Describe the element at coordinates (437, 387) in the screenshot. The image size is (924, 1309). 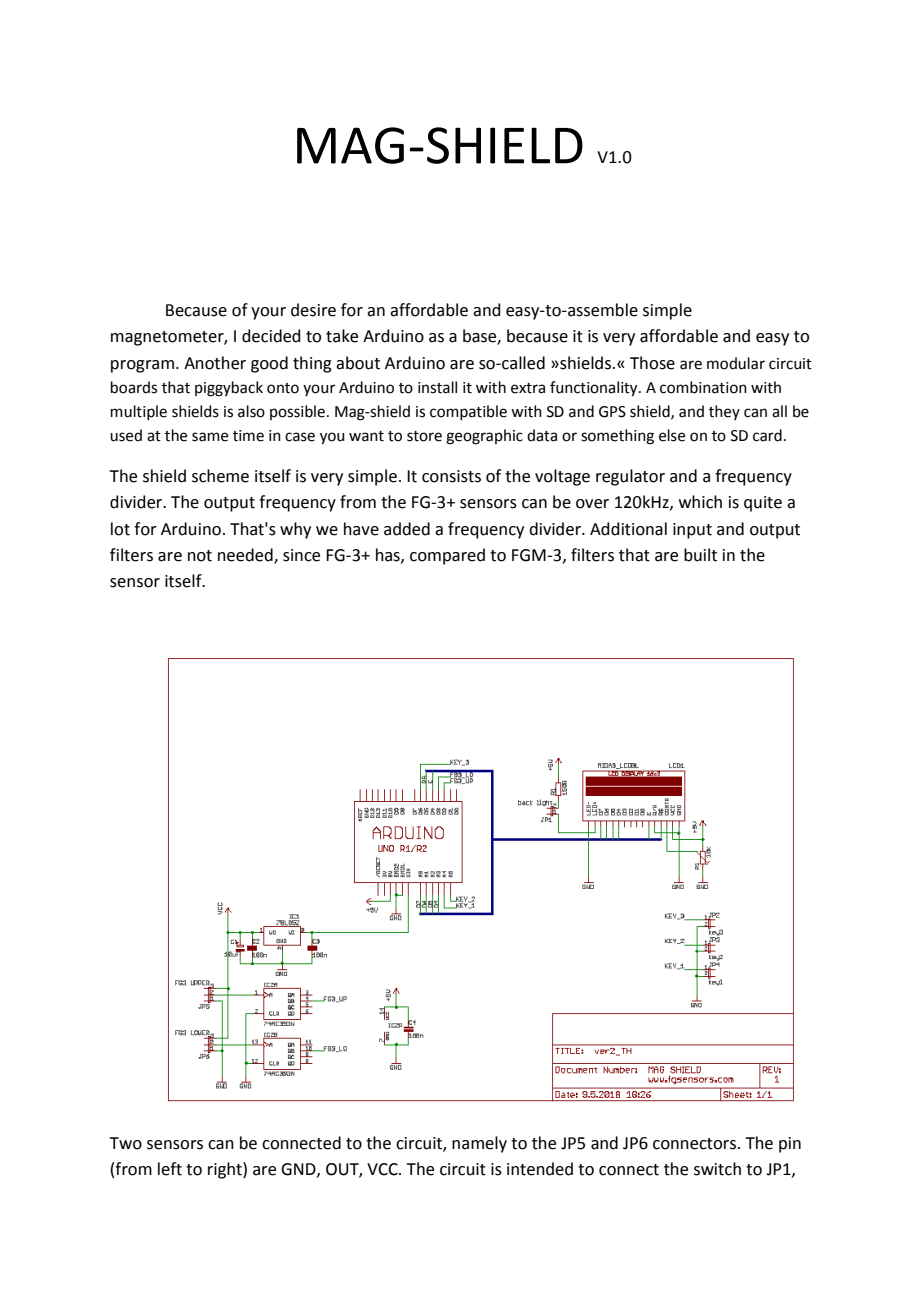
I see `install` at that location.
